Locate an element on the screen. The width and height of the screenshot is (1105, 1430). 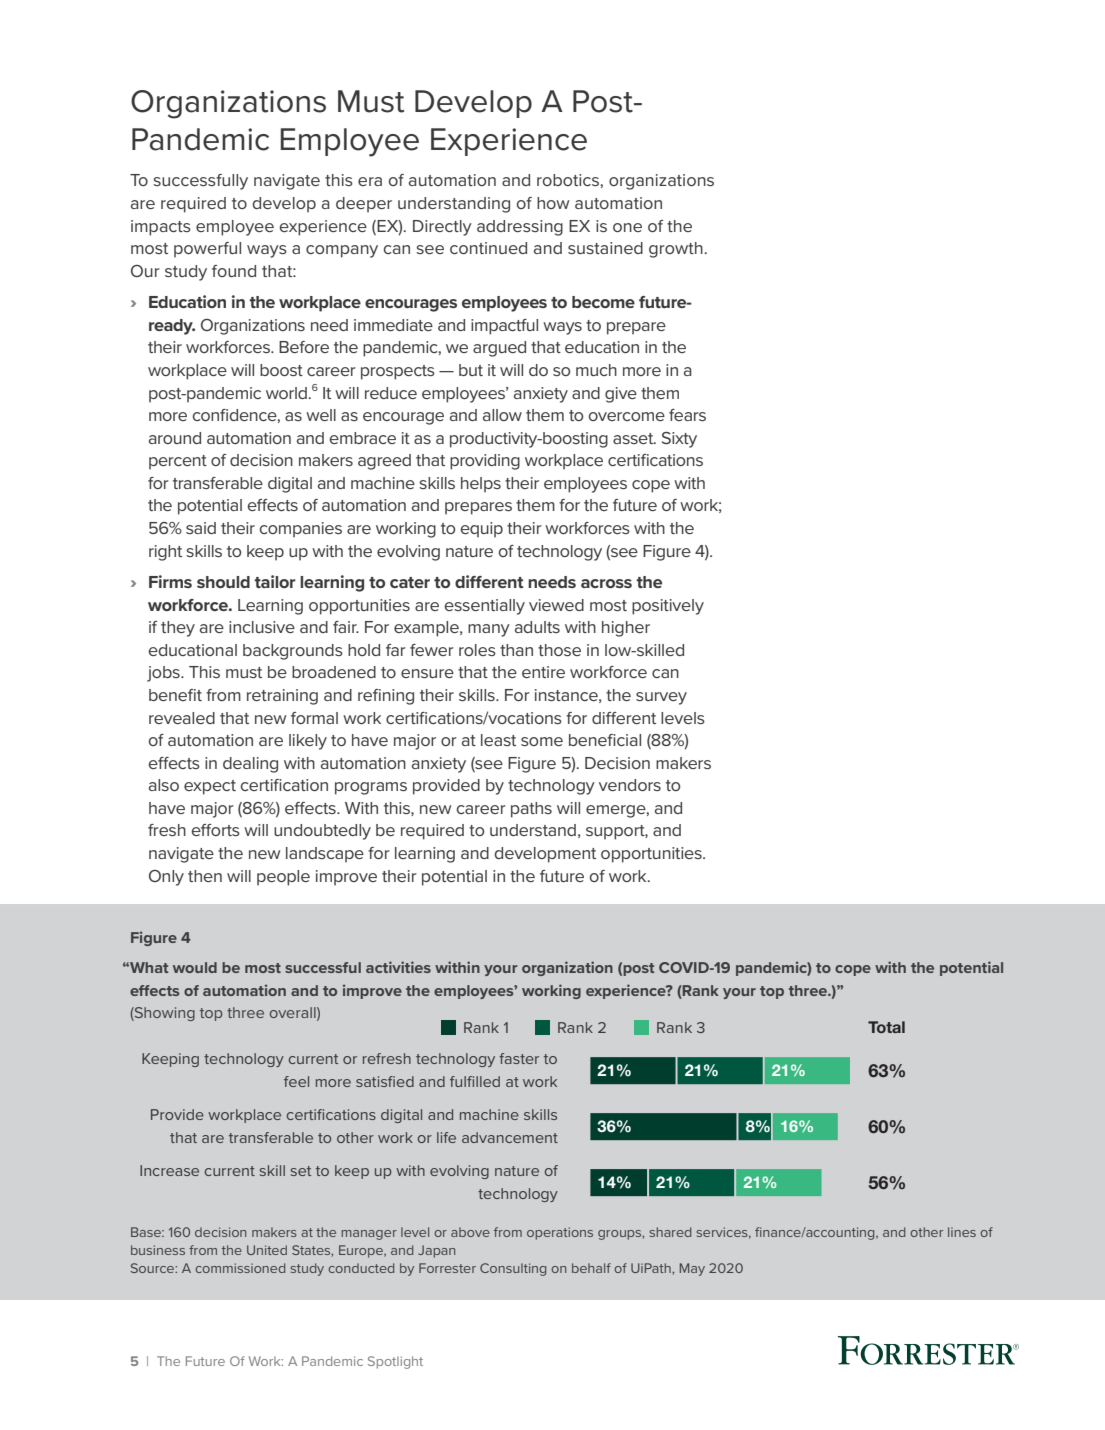
powerful is located at coordinates (207, 250).
